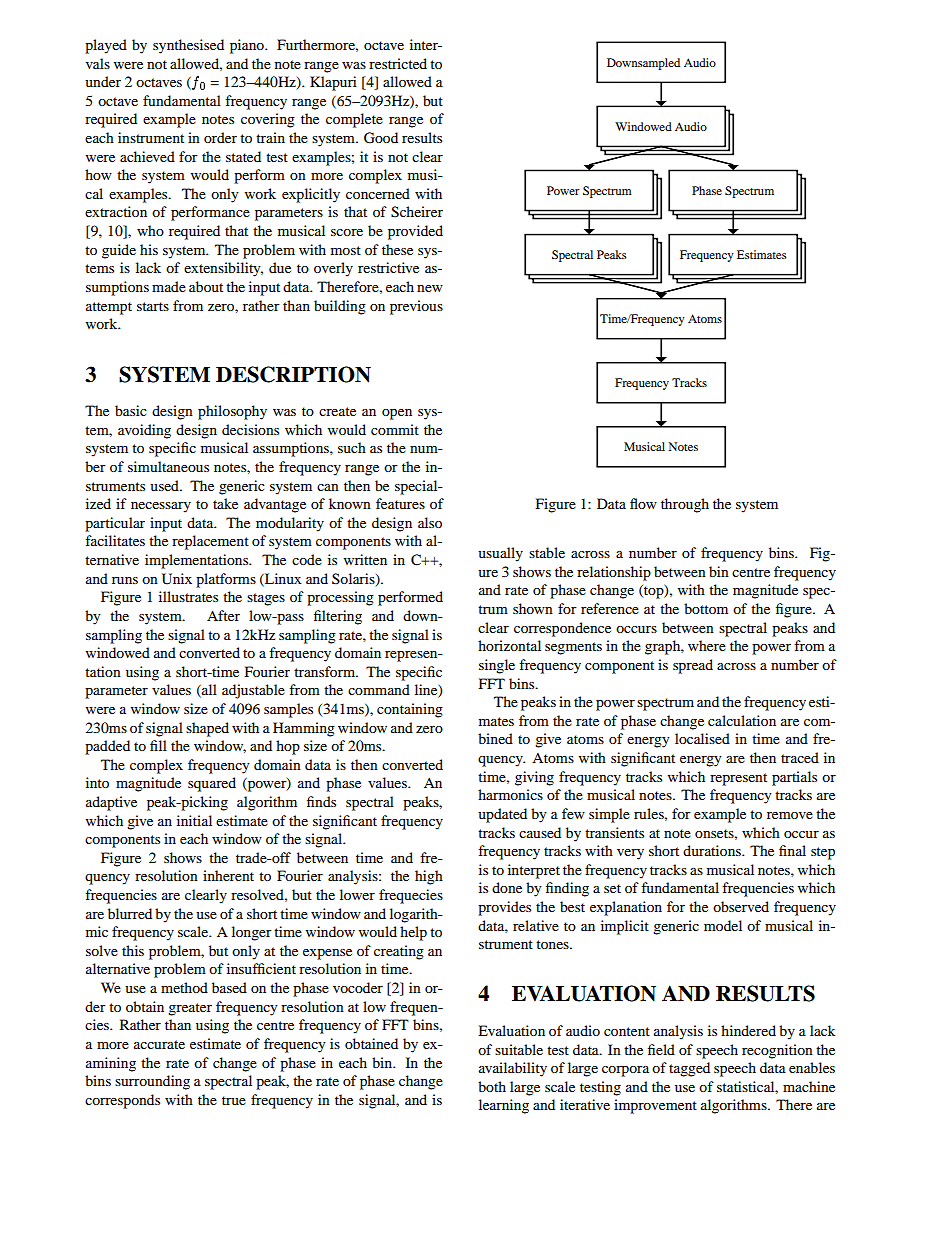 The height and width of the page is (1233, 952). Describe the element at coordinates (502, 815) in the page. I see `updated` at that location.
